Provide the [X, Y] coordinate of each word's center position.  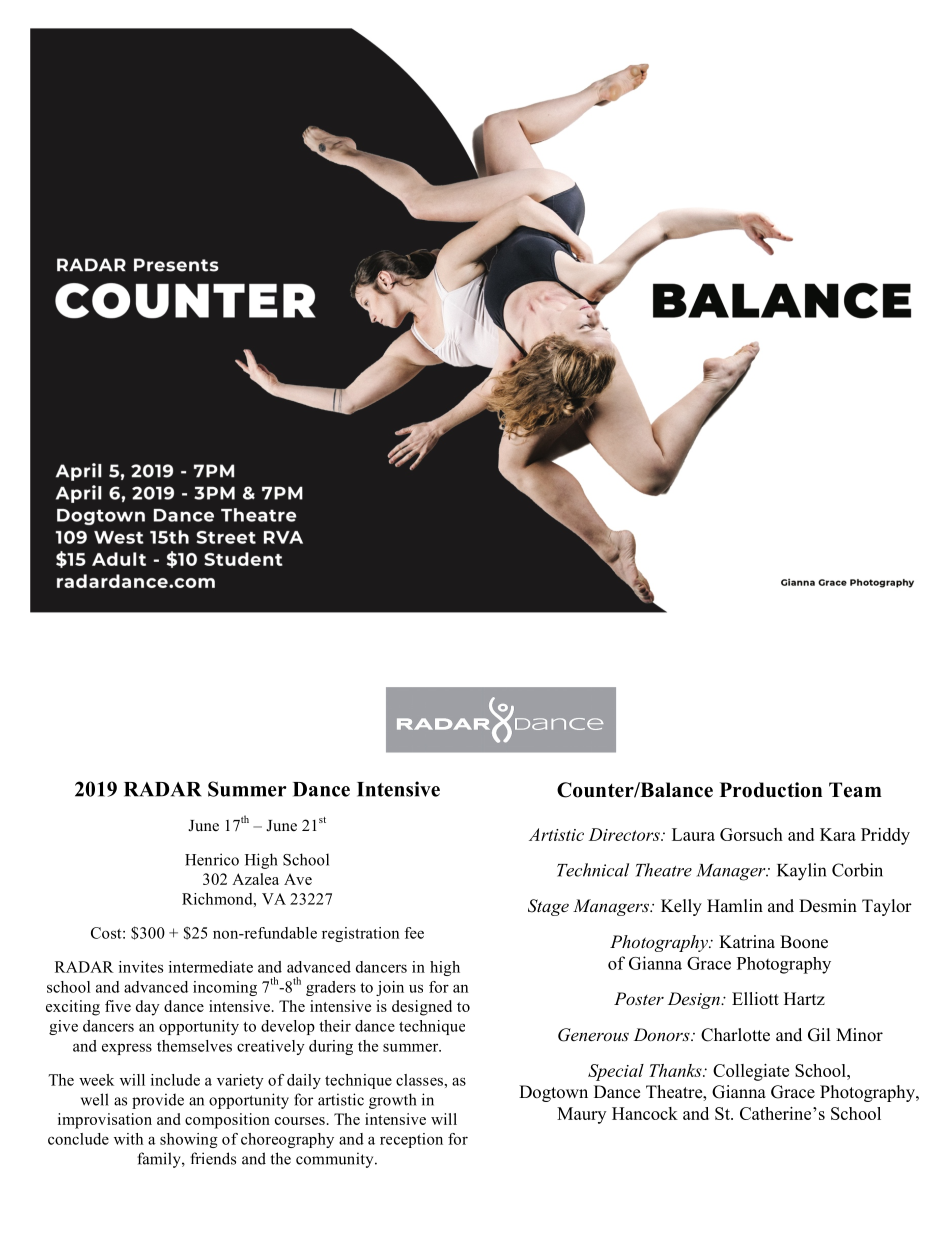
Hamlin [735, 905]
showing [189, 1140]
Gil [819, 1035]
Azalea [255, 879]
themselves [194, 1046]
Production [771, 790]
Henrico [212, 859]
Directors [625, 834]
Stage [548, 907]
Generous [593, 1035]
